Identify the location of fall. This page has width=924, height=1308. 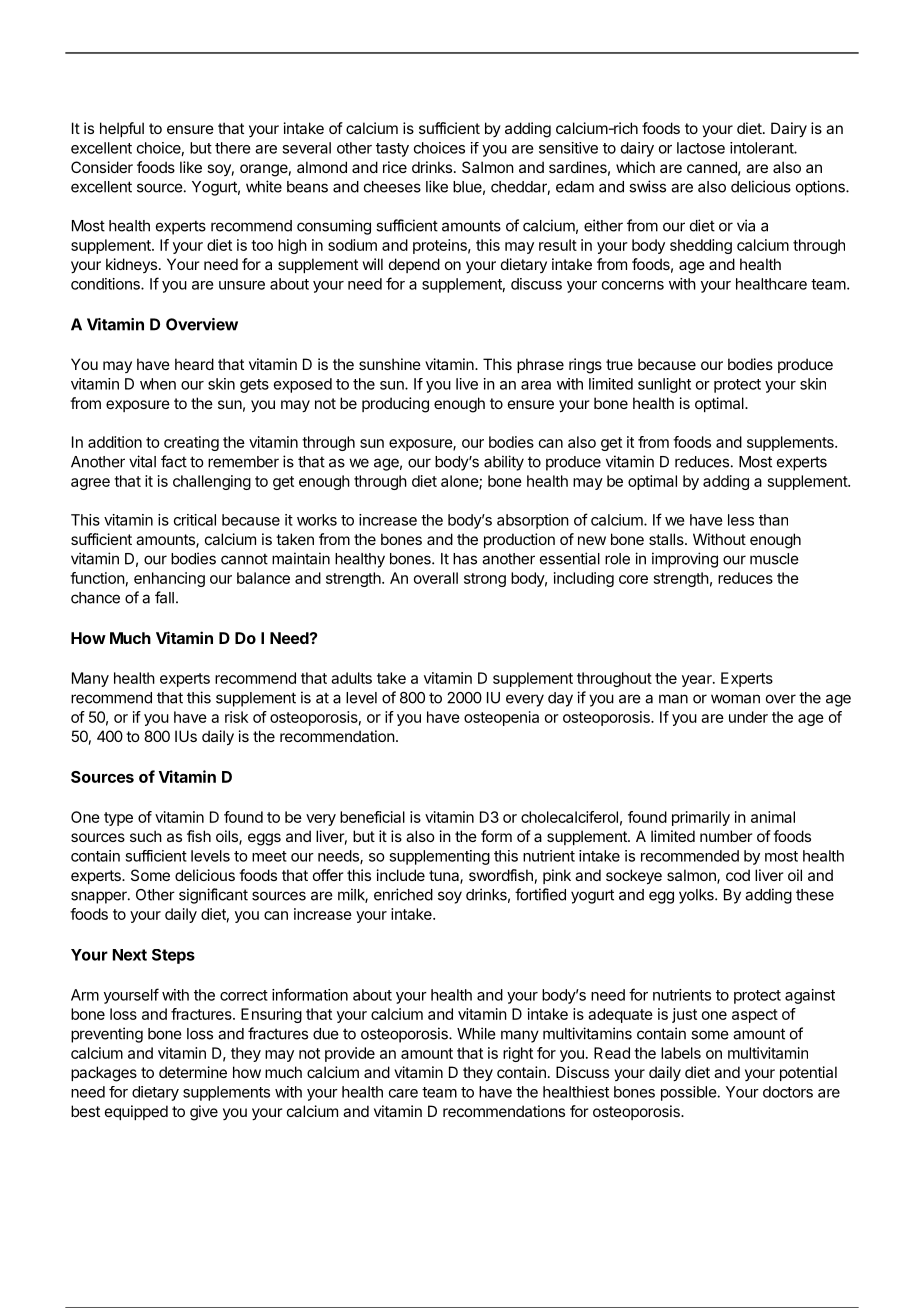
(164, 597).
